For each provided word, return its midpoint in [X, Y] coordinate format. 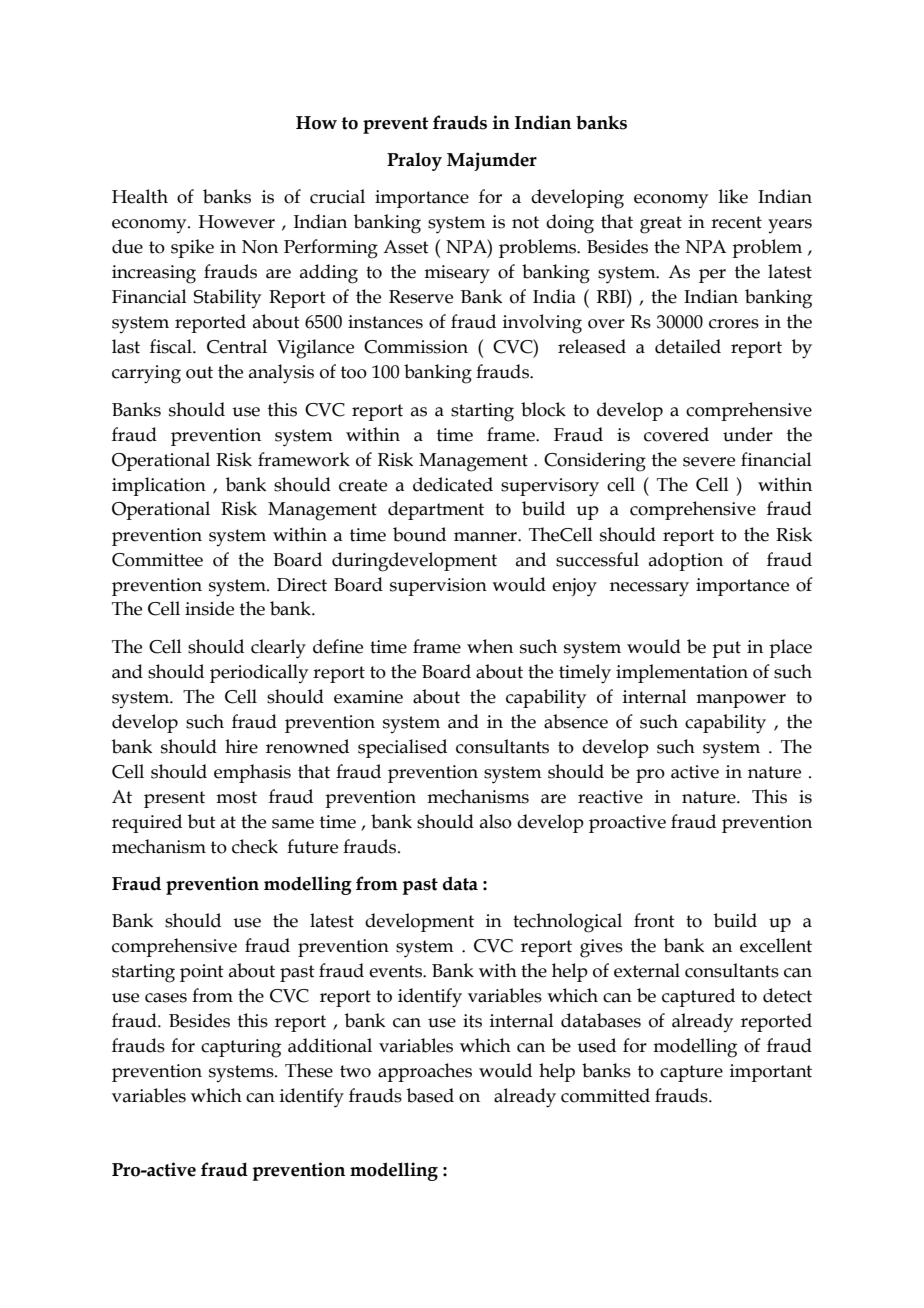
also [496, 821]
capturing [241, 1048]
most [236, 797]
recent [736, 222]
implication [159, 486]
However [236, 222]
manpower [741, 701]
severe [709, 462]
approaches [425, 1072]
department [436, 510]
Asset [406, 247]
